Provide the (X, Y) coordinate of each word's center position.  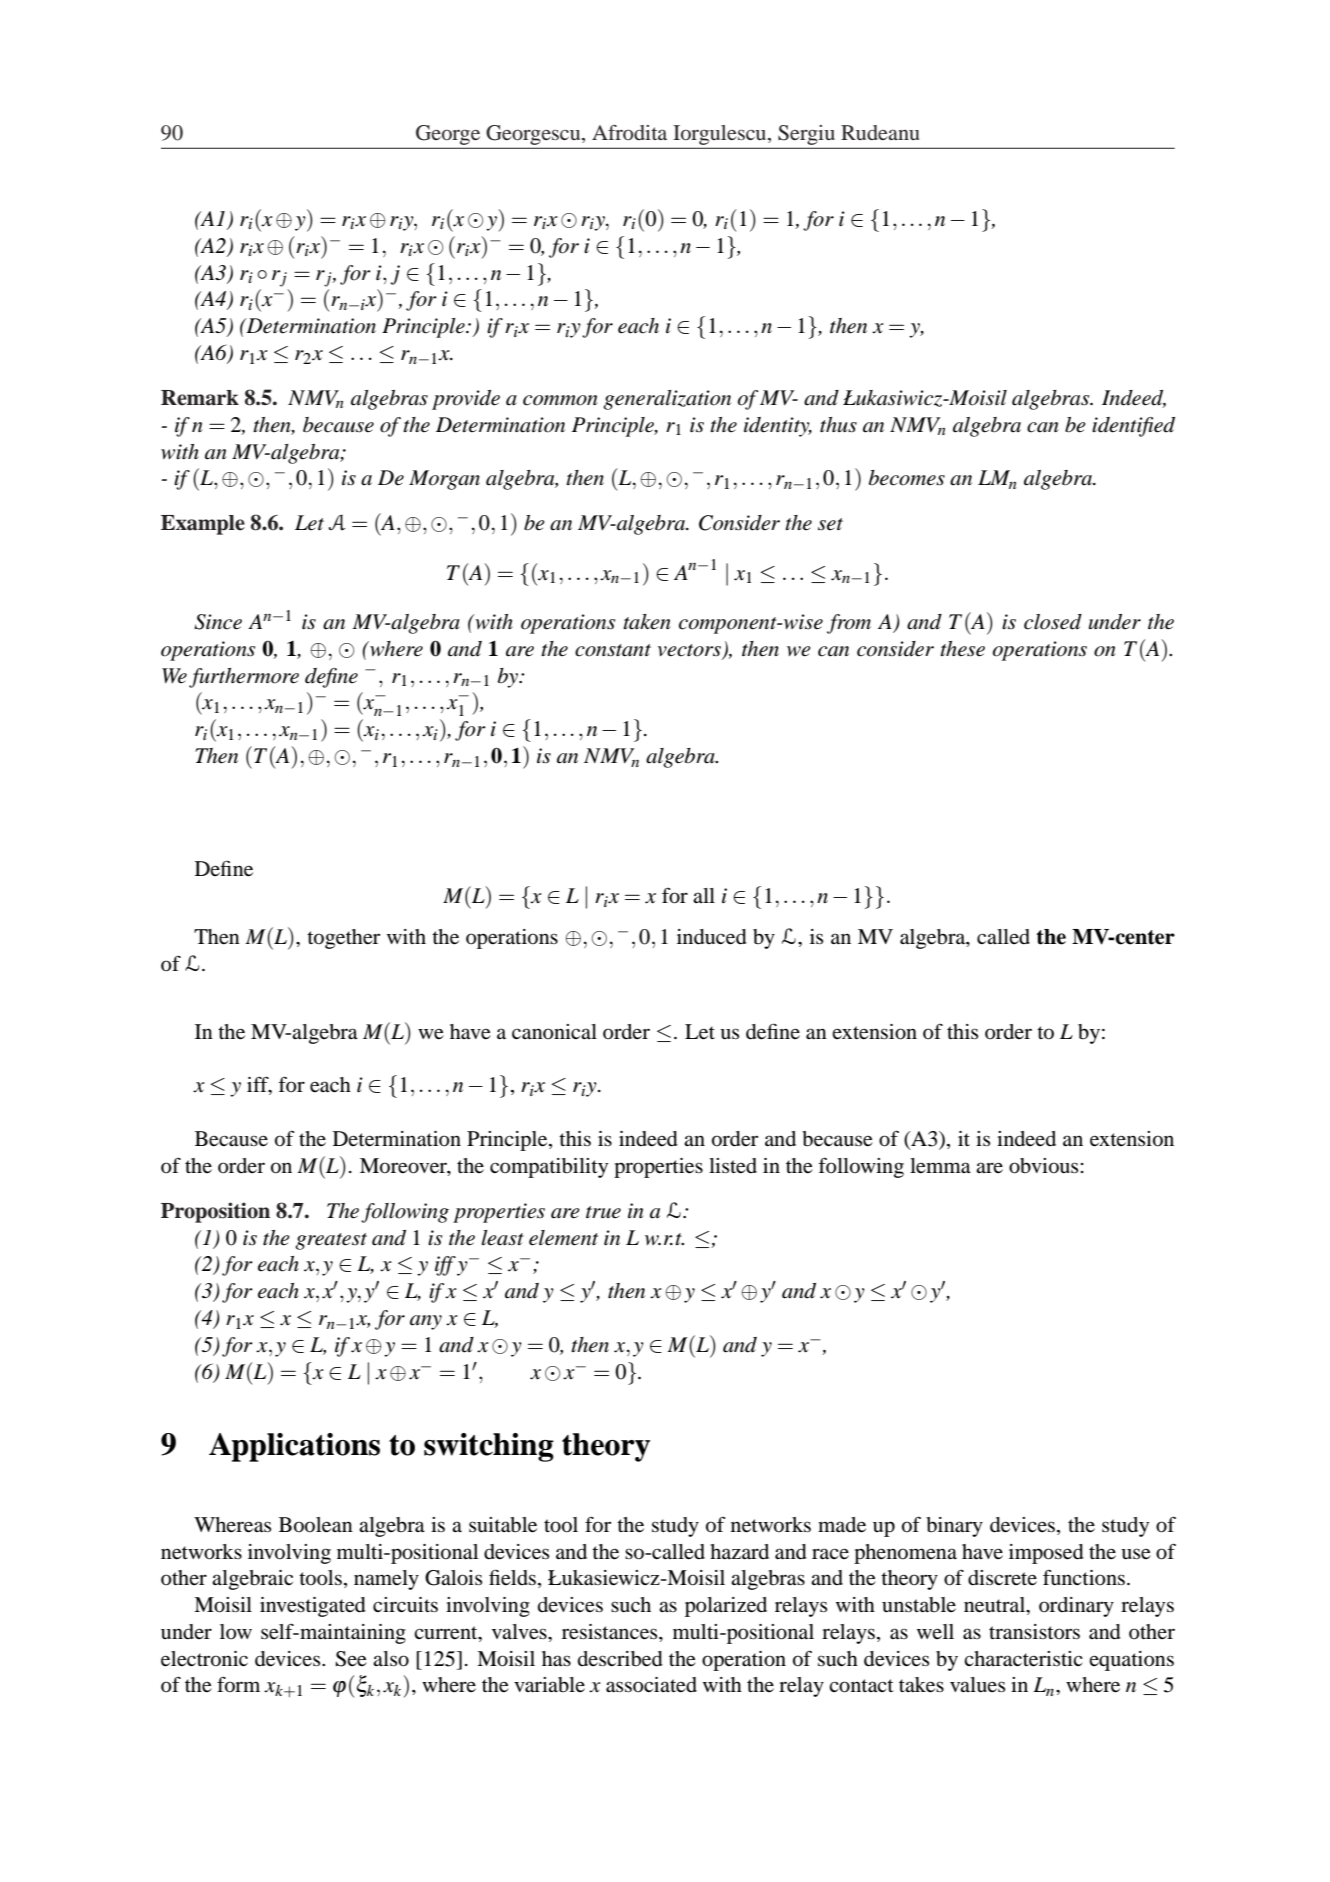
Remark (200, 398)
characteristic (1023, 1659)
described (620, 1659)
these (962, 649)
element (563, 1238)
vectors (690, 651)
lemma (940, 1166)
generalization (667, 400)
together (343, 939)
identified (1133, 427)
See (351, 1659)
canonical (554, 1032)
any (426, 1322)
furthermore (244, 678)
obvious (1043, 1166)
